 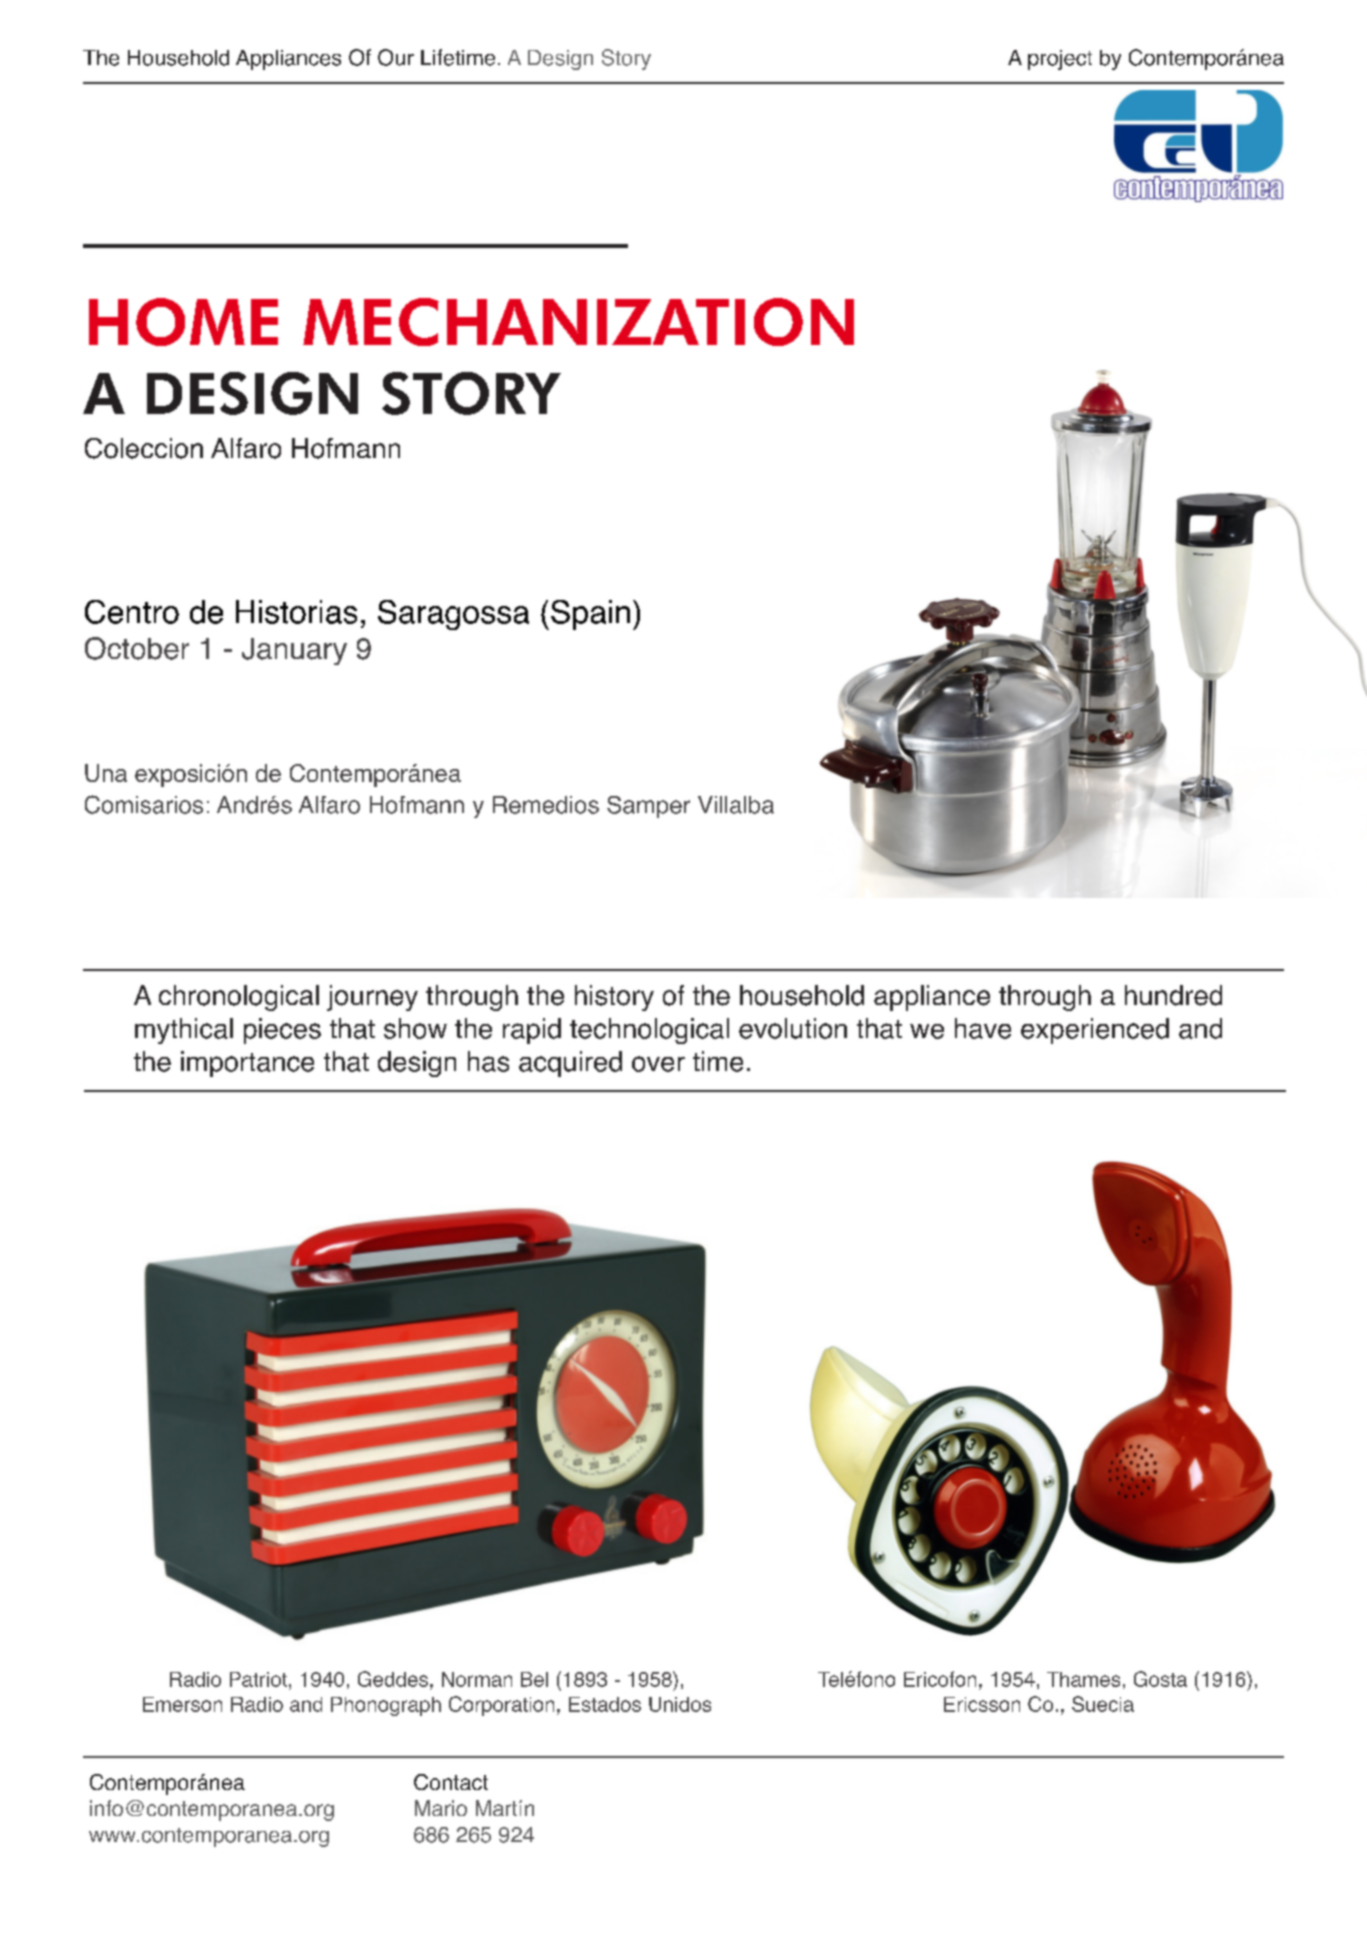 What do you see at coordinates (183, 322) in the document?
I see `HOME` at bounding box center [183, 322].
